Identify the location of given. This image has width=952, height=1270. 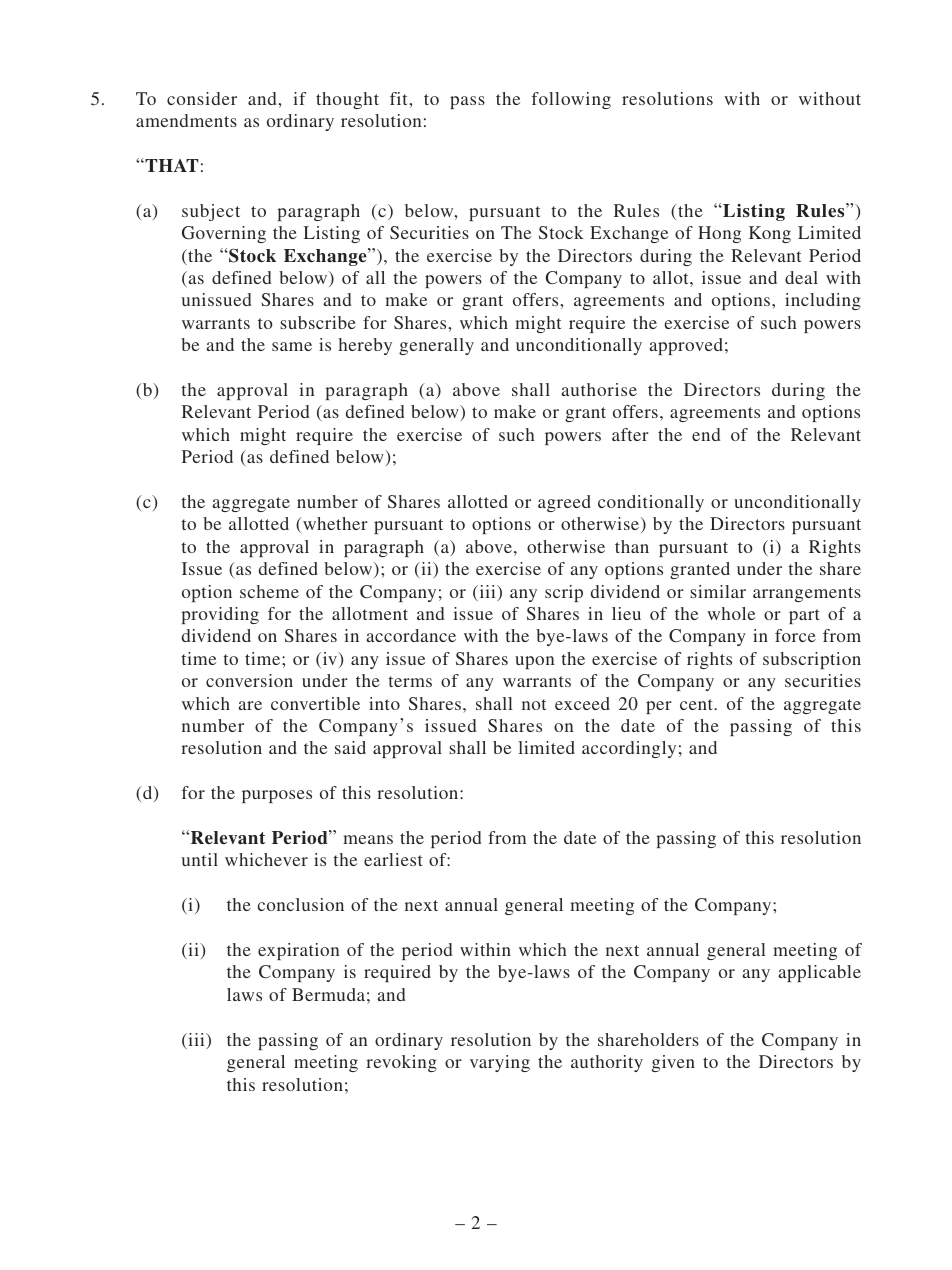
(673, 1063).
